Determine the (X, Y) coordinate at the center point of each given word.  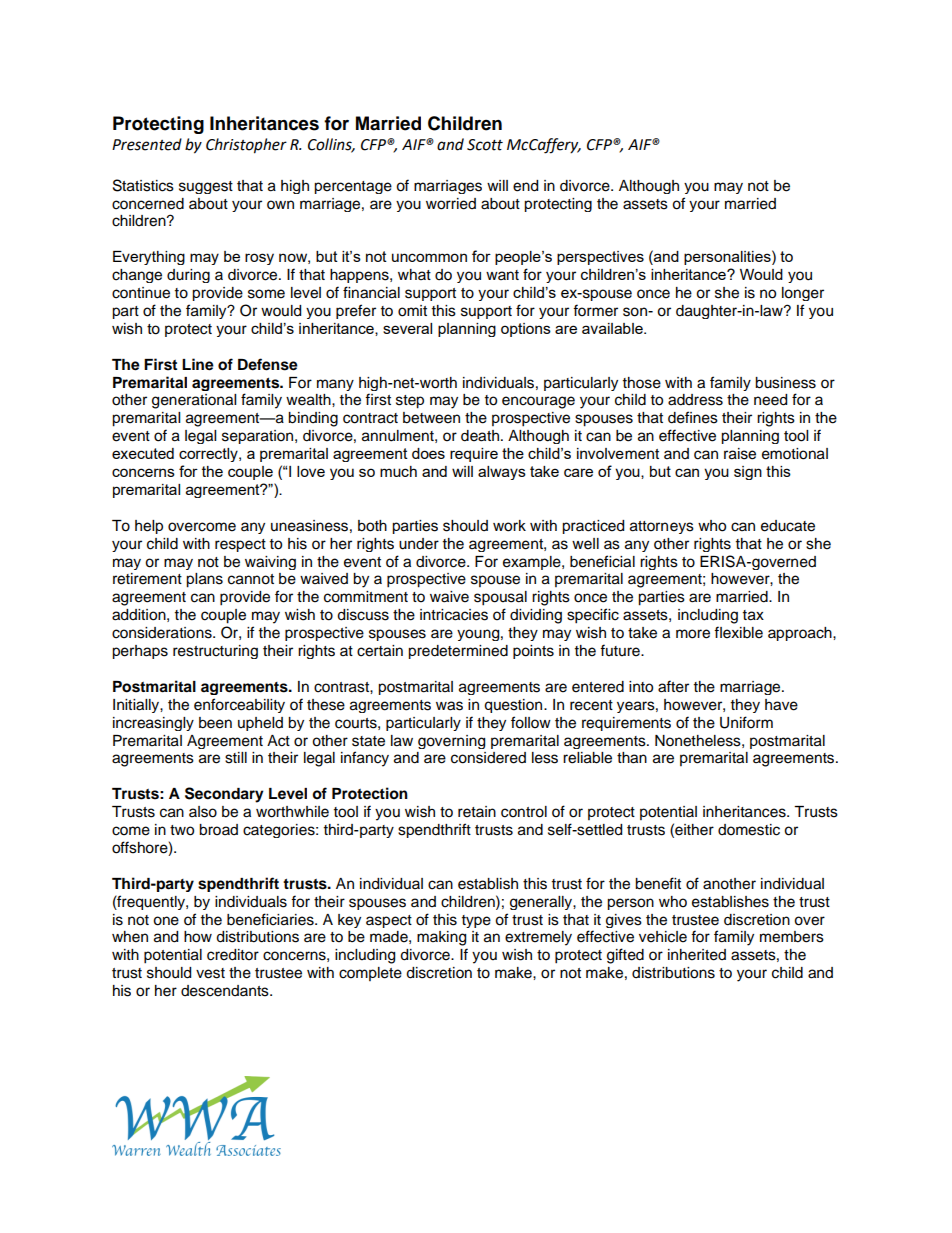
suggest (206, 187)
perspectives (600, 258)
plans (204, 580)
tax (753, 615)
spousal (500, 598)
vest (210, 973)
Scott (485, 145)
